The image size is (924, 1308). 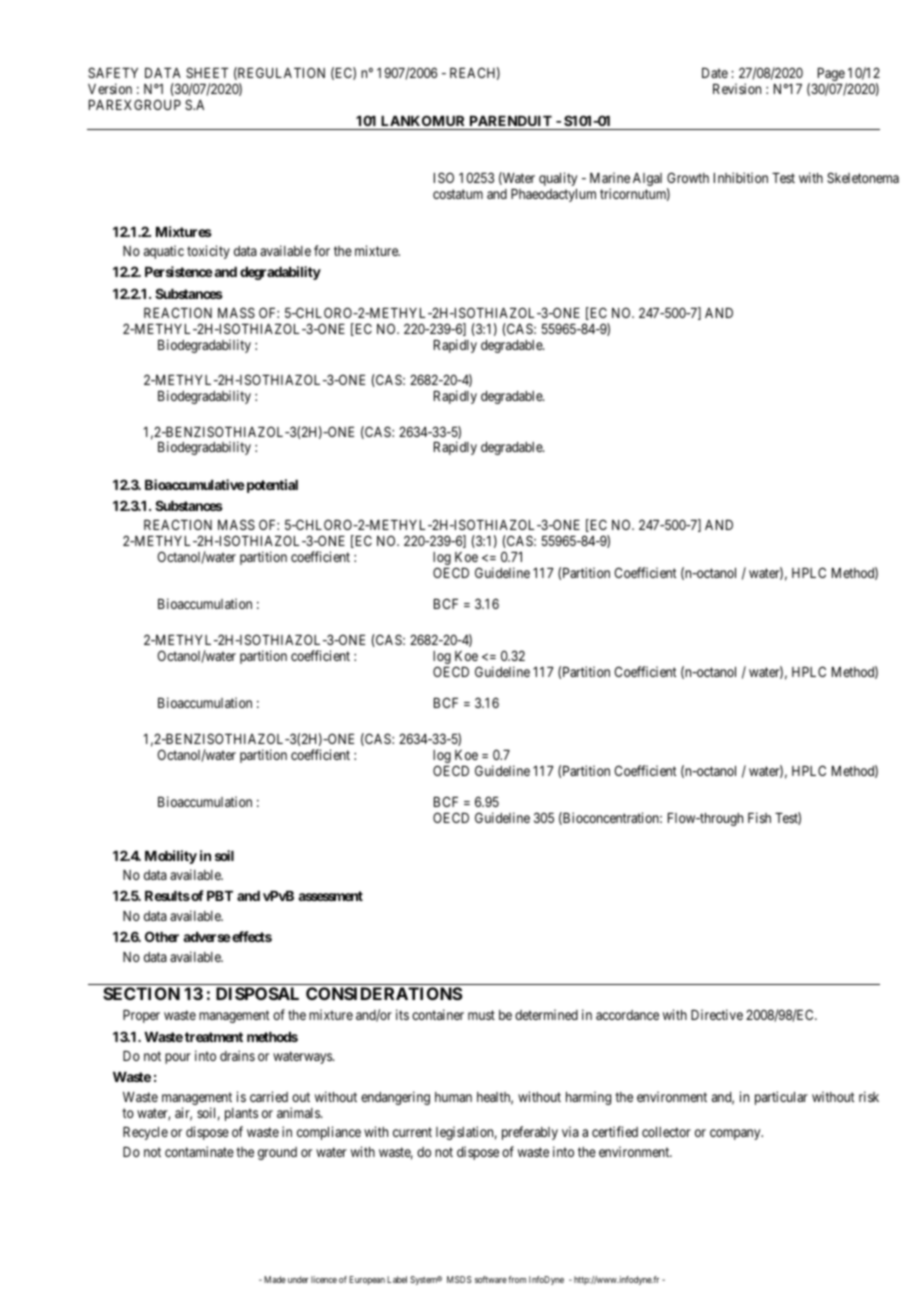 I want to click on Fish, so click(x=759, y=817).
